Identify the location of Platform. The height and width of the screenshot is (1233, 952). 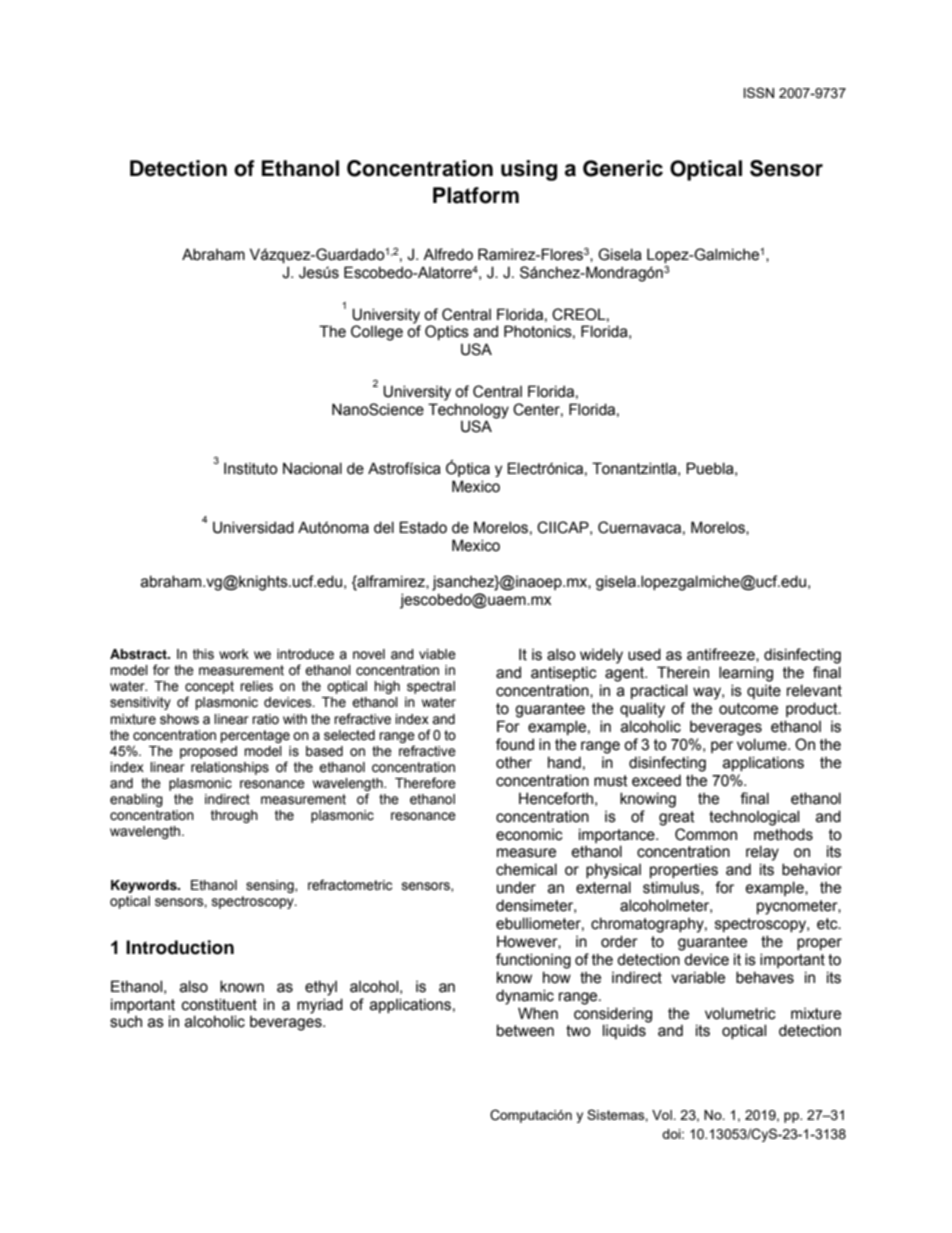
(476, 195).
